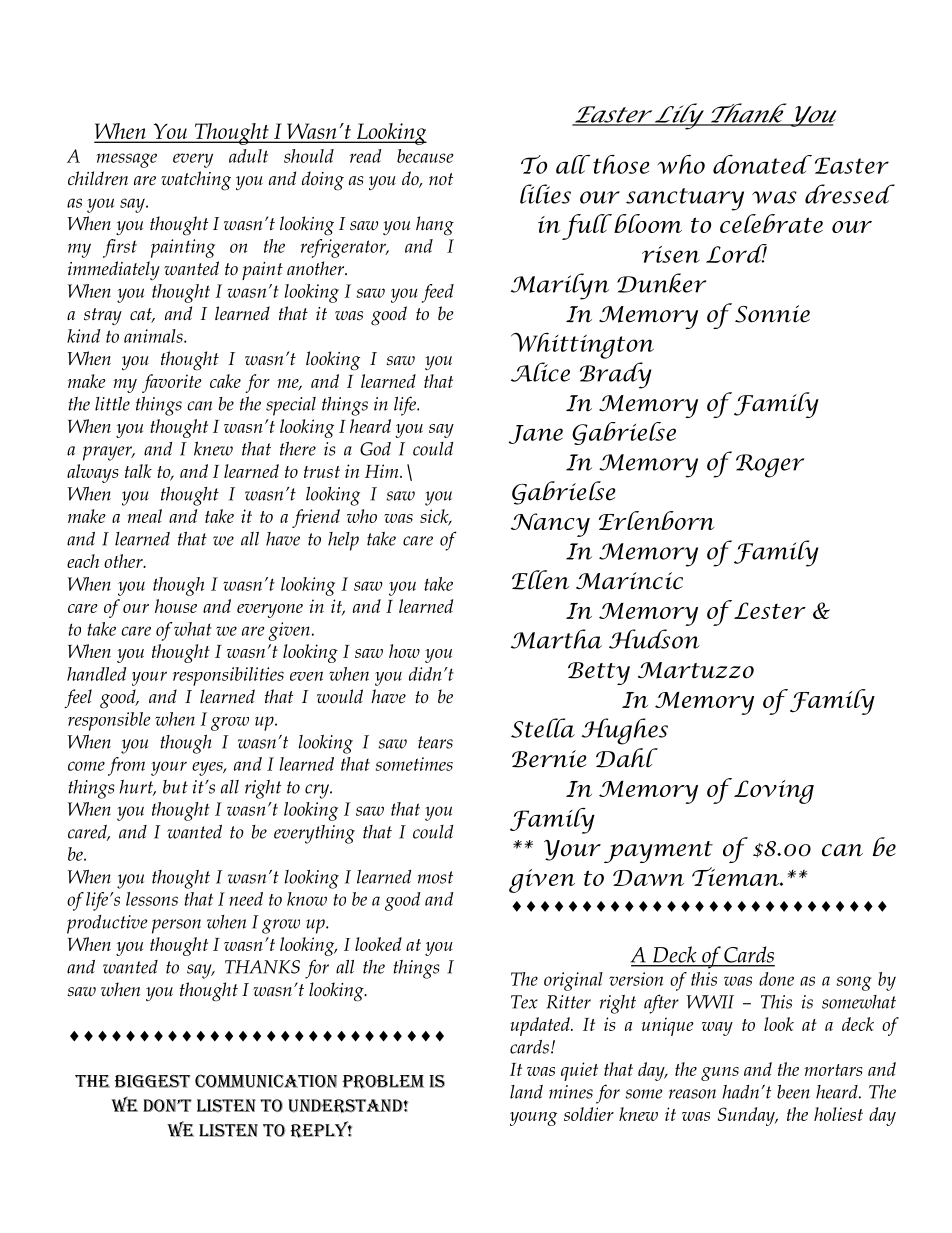  What do you see at coordinates (658, 852) in the screenshot?
I see `payment` at bounding box center [658, 852].
